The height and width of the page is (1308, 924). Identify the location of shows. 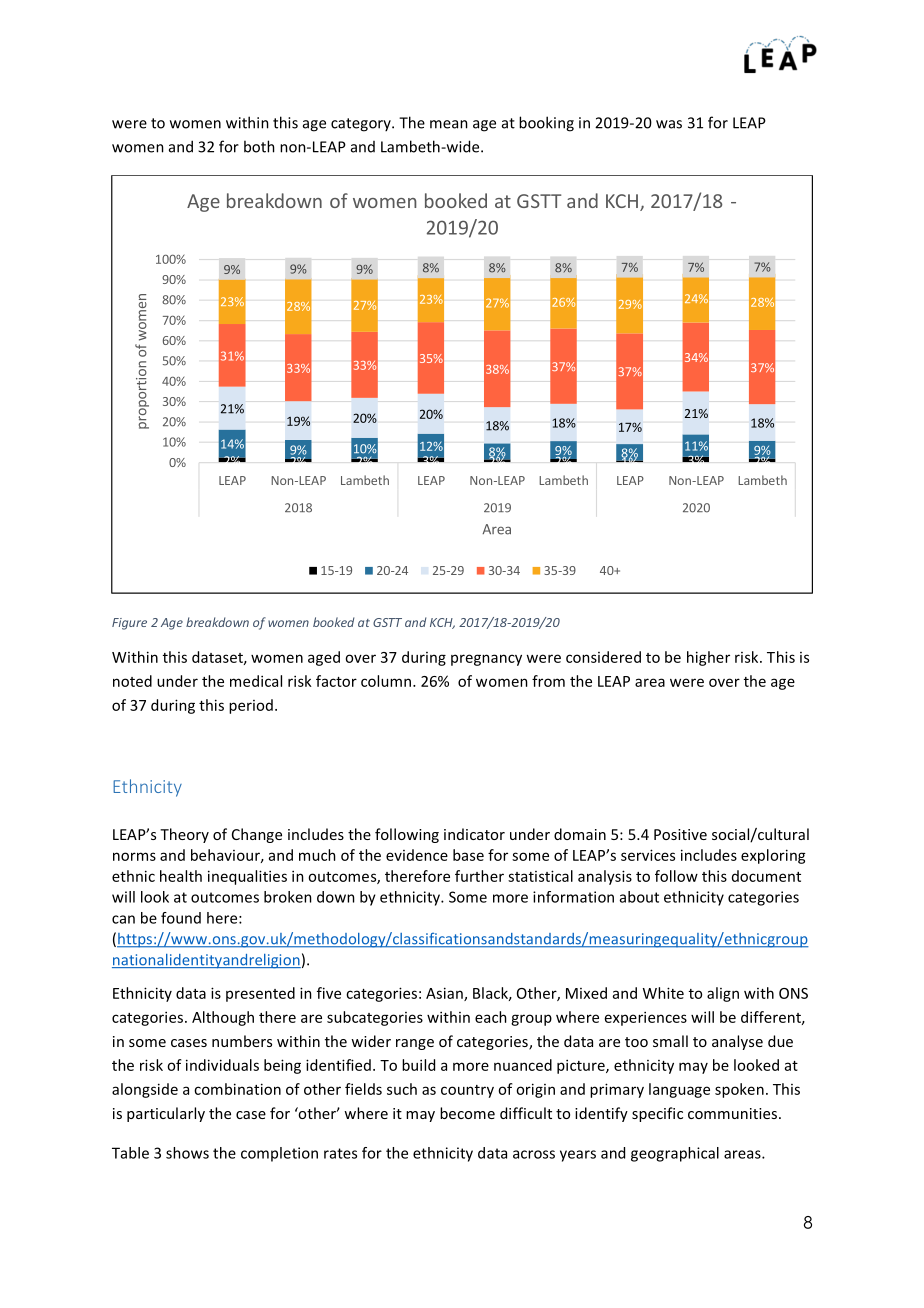
(187, 1153).
